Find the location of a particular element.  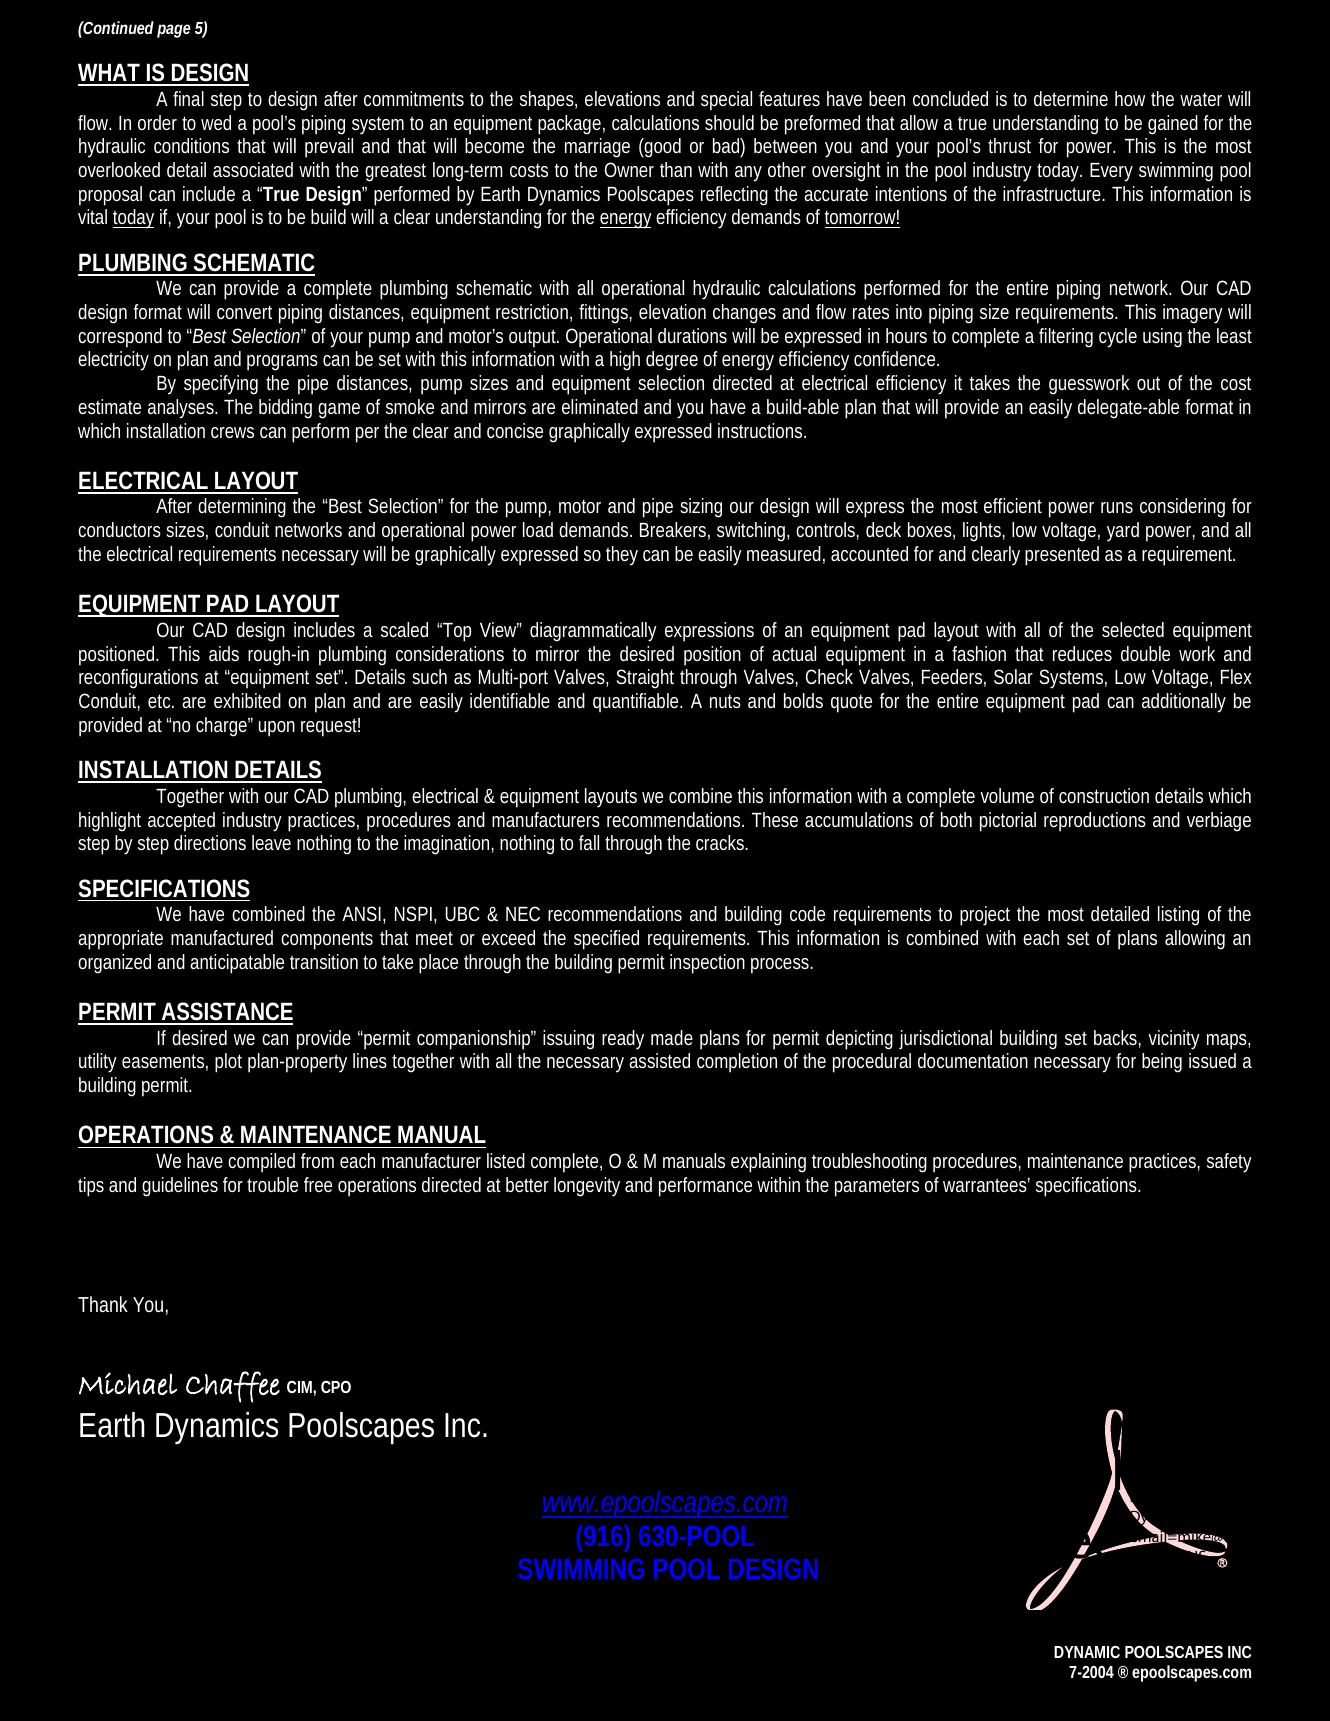

how is located at coordinates (1130, 98).
